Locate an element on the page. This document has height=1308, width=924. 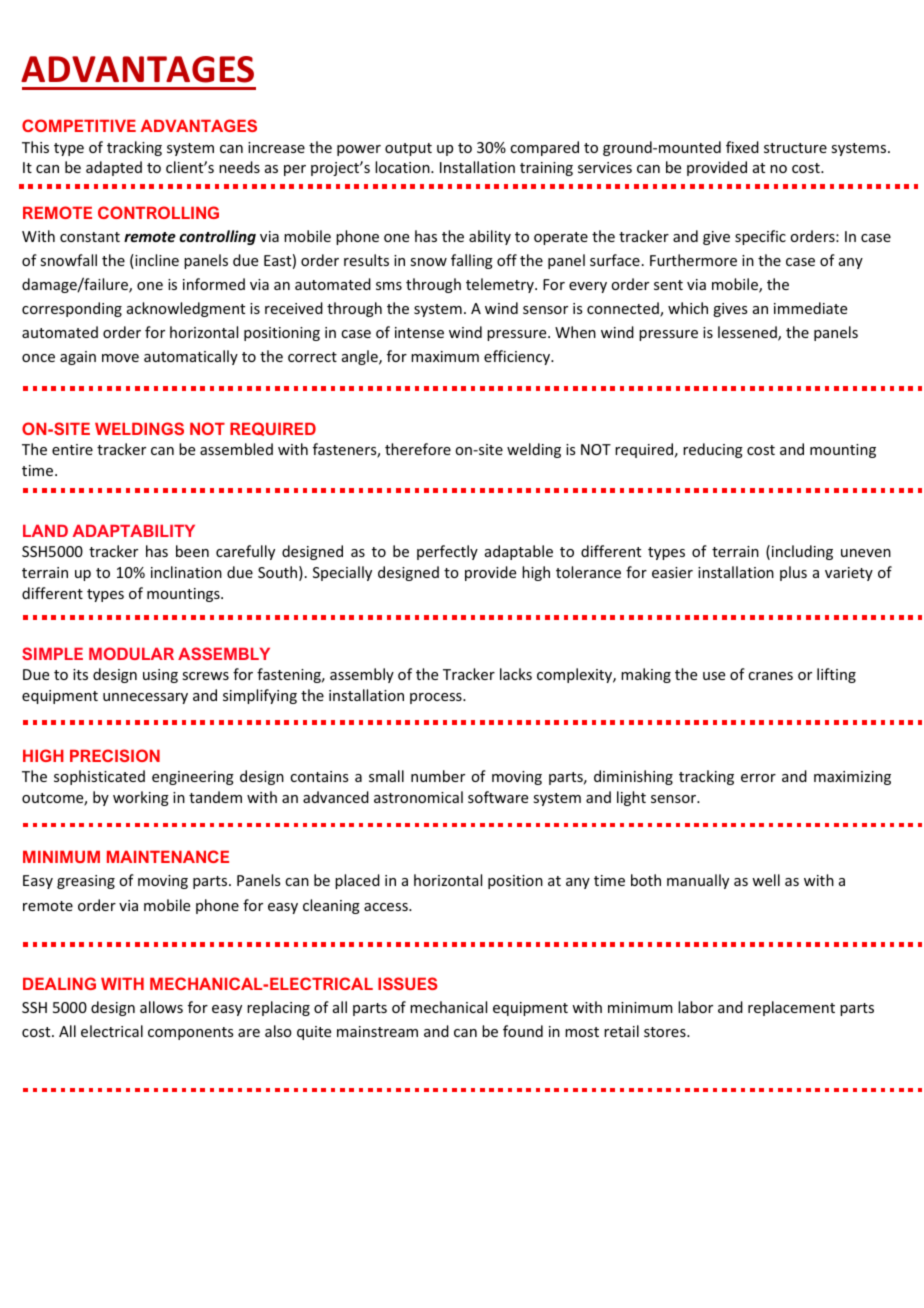
output is located at coordinates (408, 149).
